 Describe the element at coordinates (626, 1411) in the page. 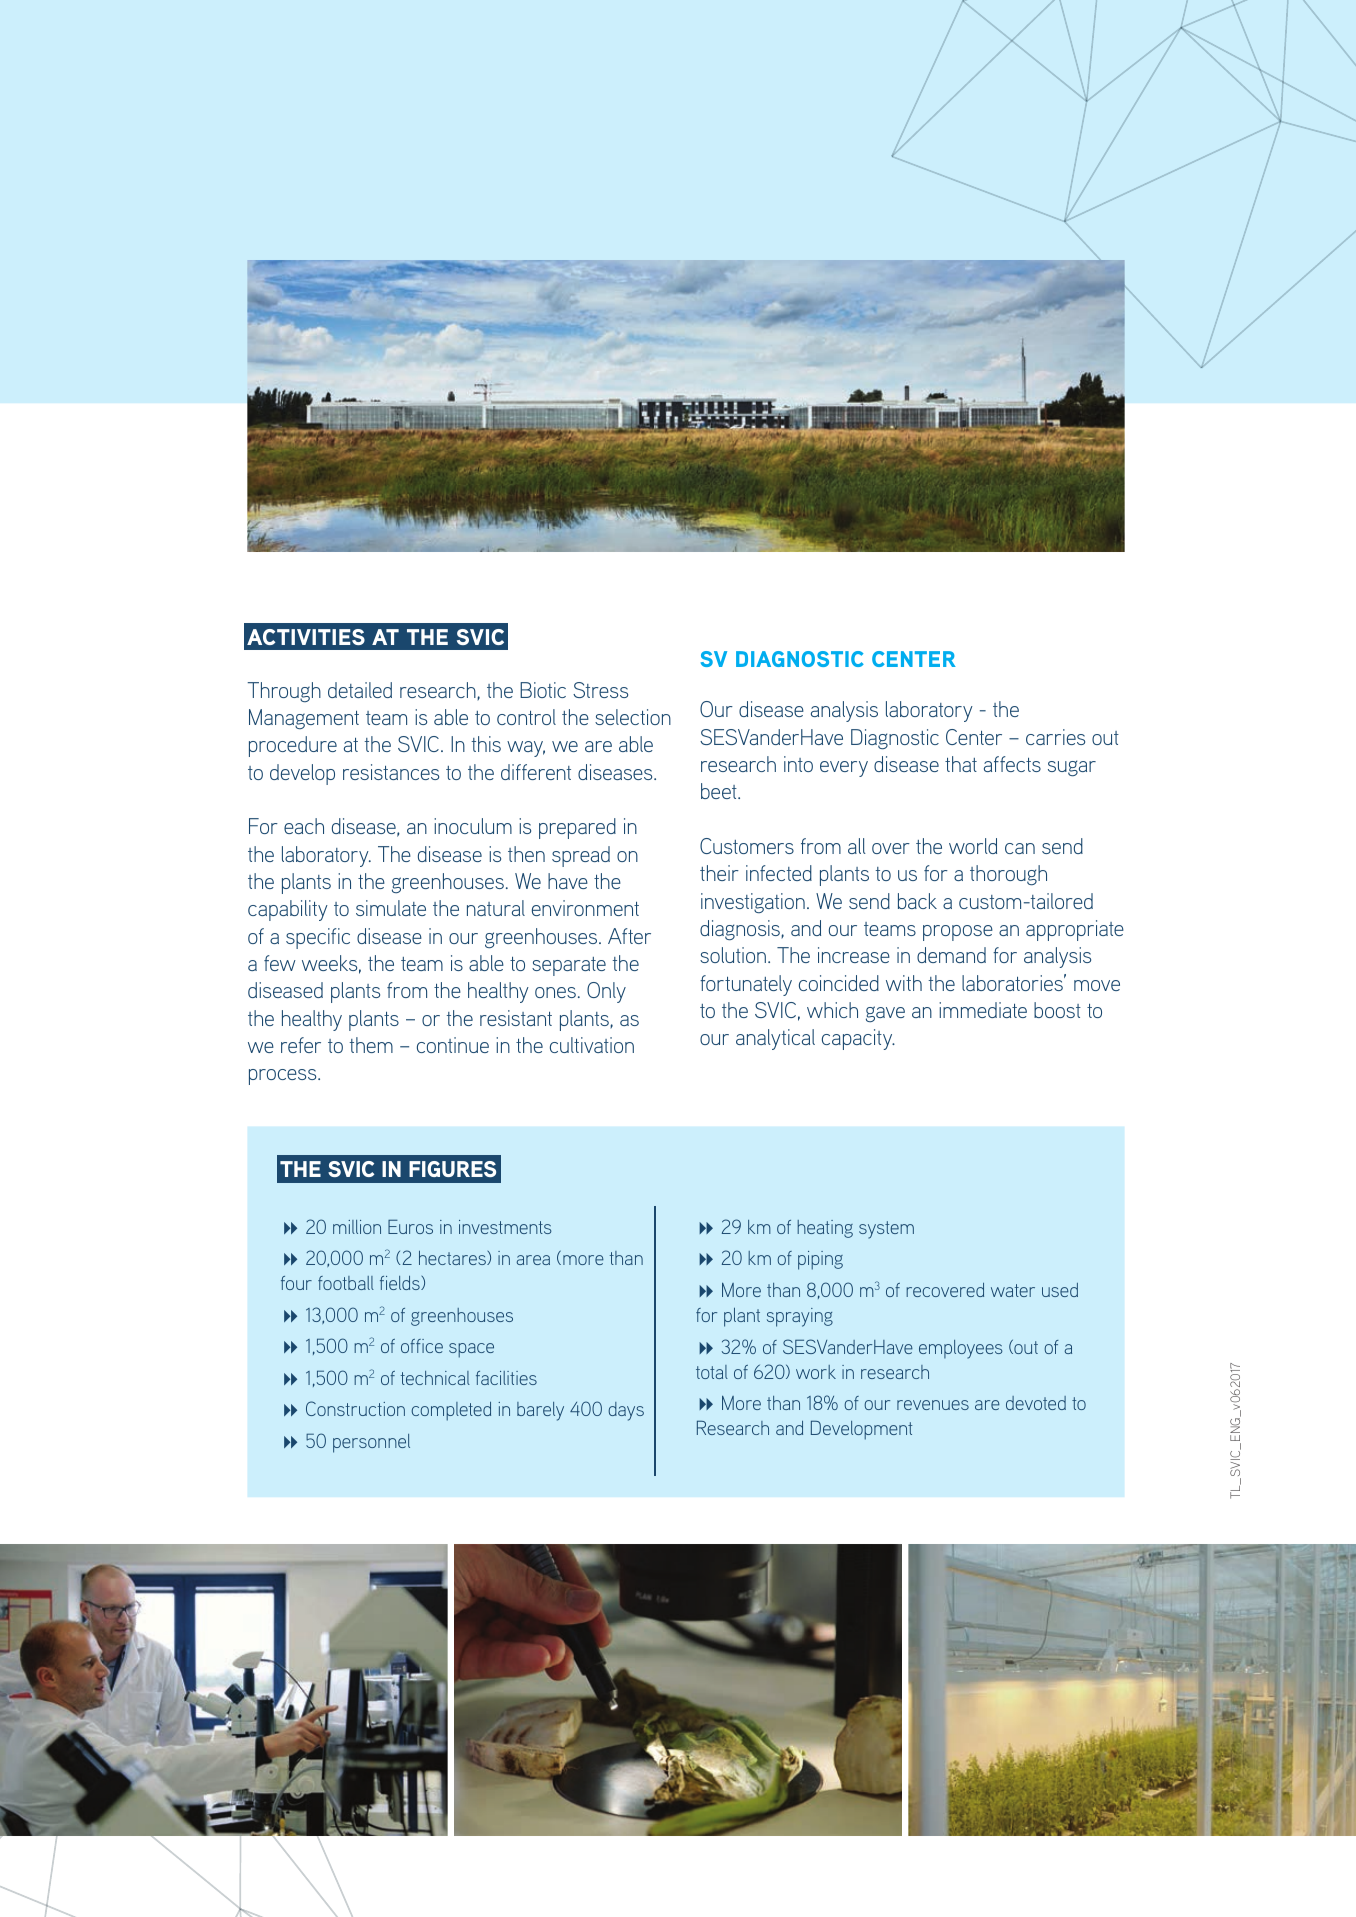

I see `days` at that location.
